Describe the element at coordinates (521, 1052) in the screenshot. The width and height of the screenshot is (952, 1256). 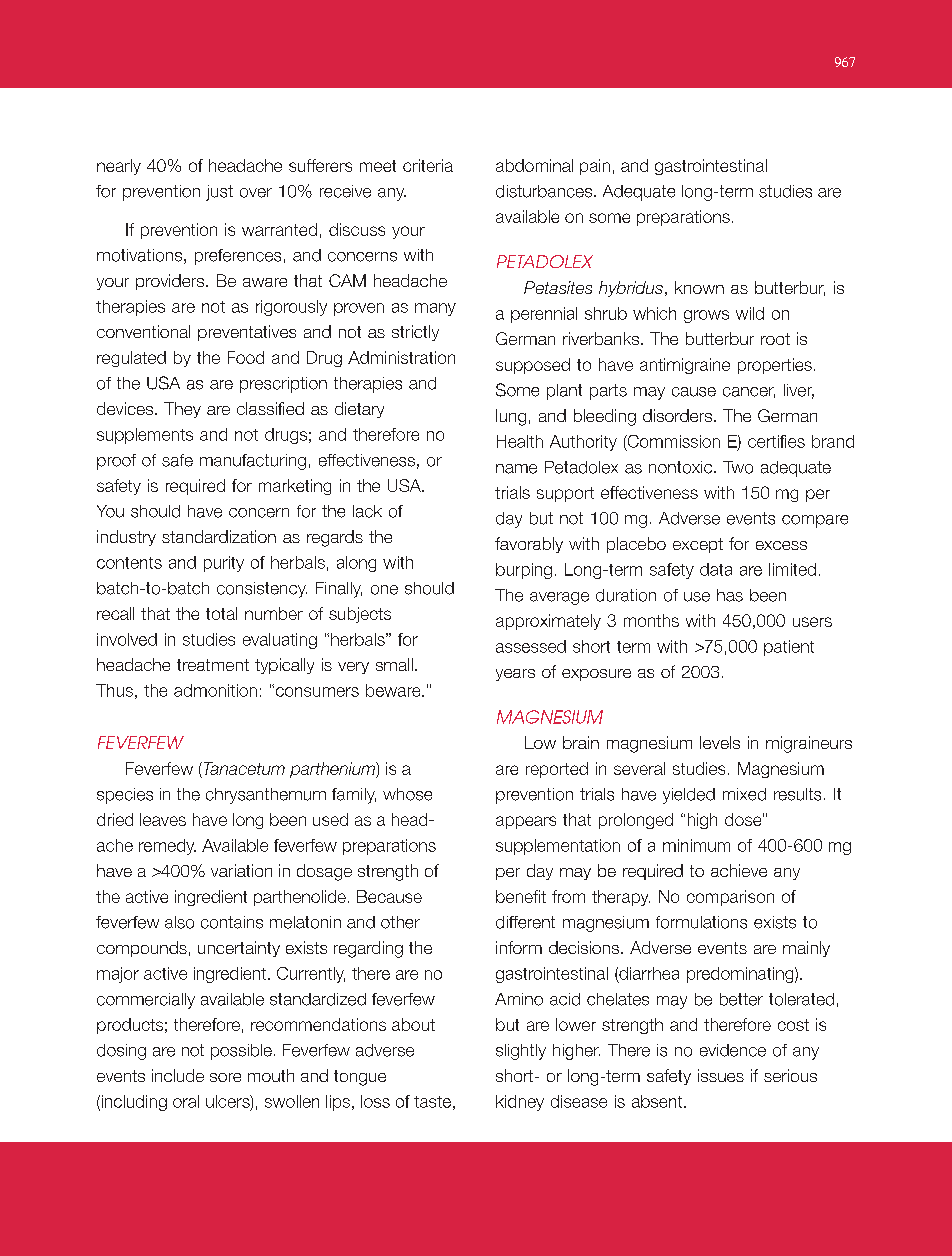
I see `slightly` at that location.
